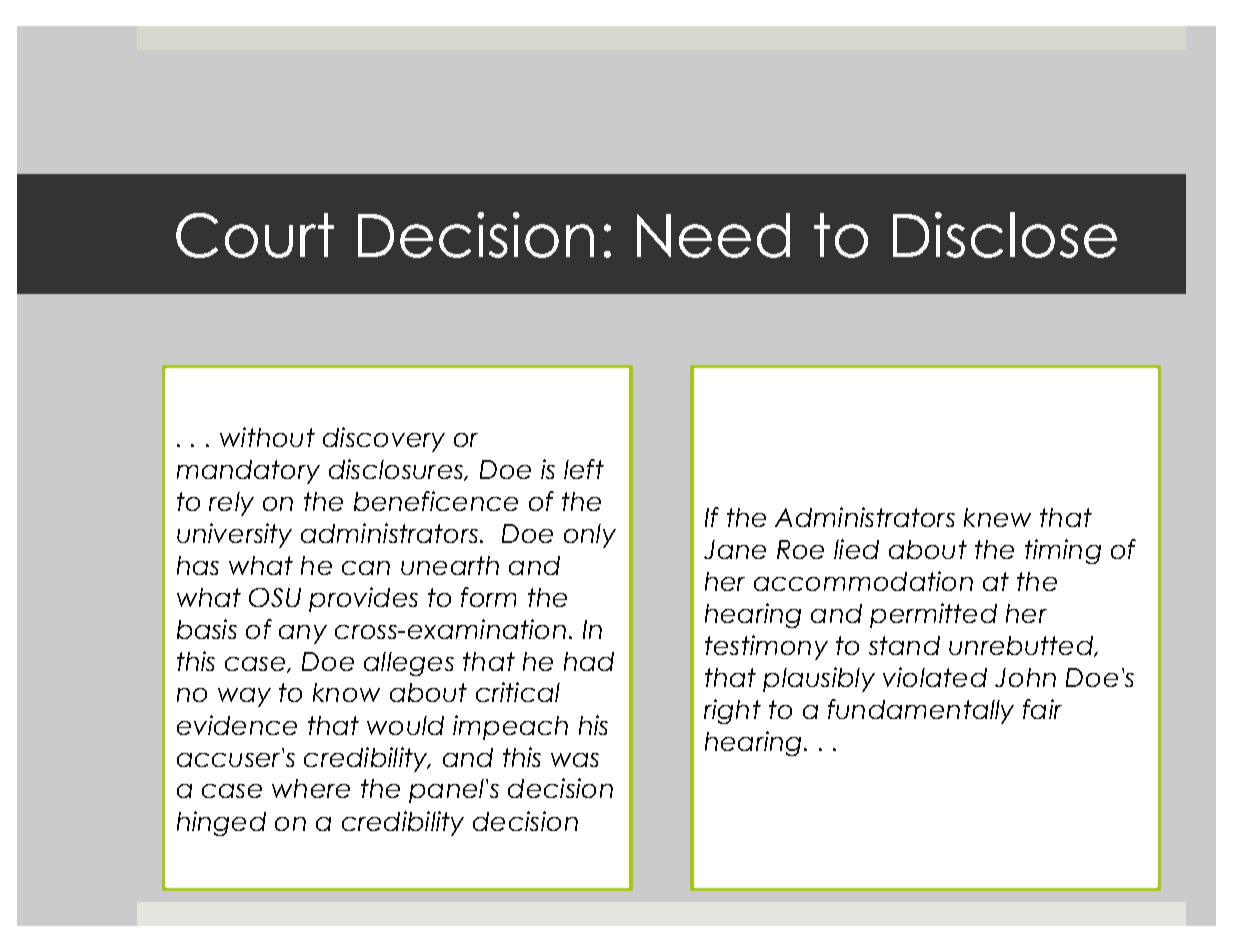  I want to click on Court, so click(255, 235).
